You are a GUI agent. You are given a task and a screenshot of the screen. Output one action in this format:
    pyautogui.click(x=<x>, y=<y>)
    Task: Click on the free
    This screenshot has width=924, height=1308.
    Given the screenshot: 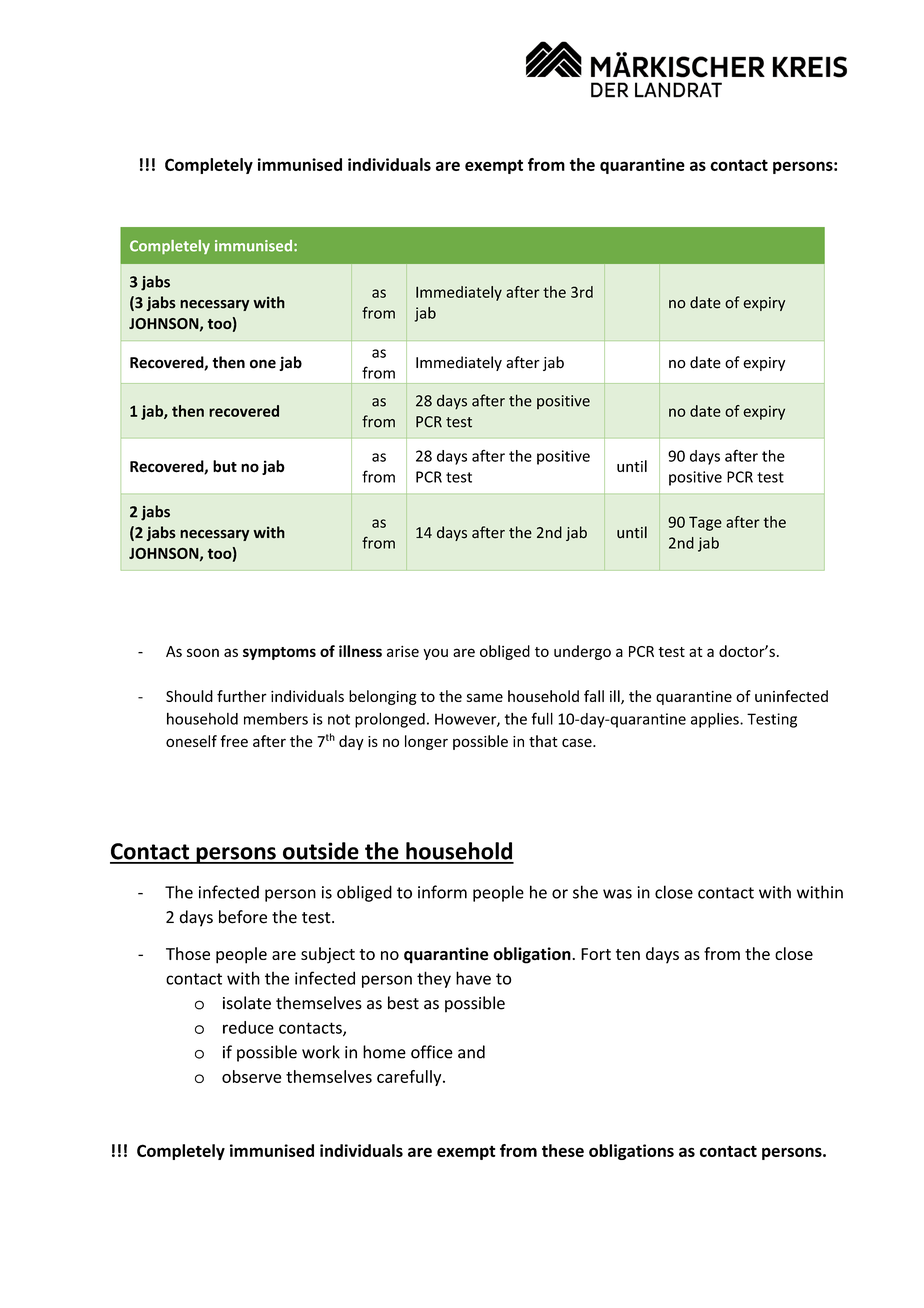 What is the action you would take?
    pyautogui.click(x=234, y=741)
